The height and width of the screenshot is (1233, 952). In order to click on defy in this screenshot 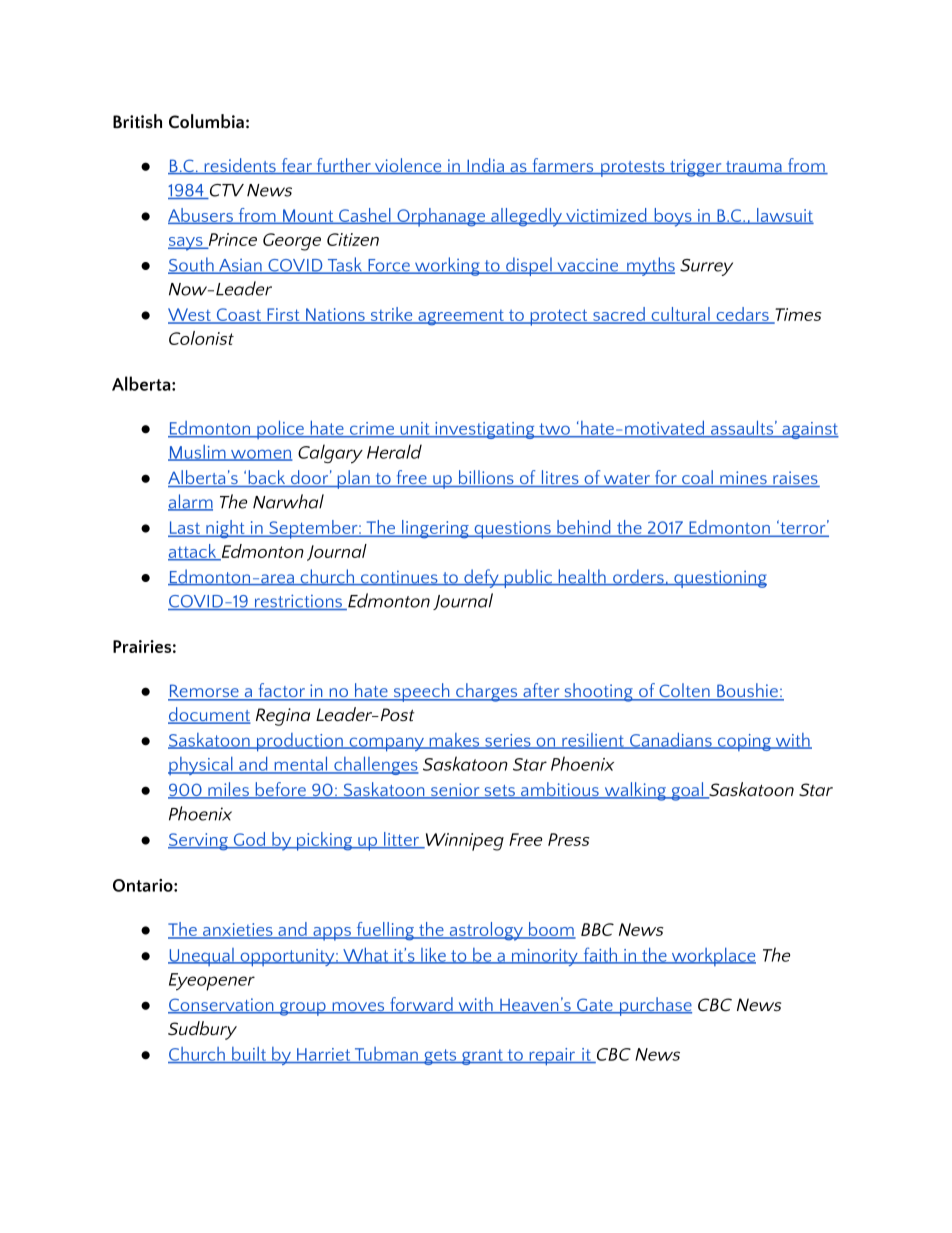, I will do `click(481, 578)`.
